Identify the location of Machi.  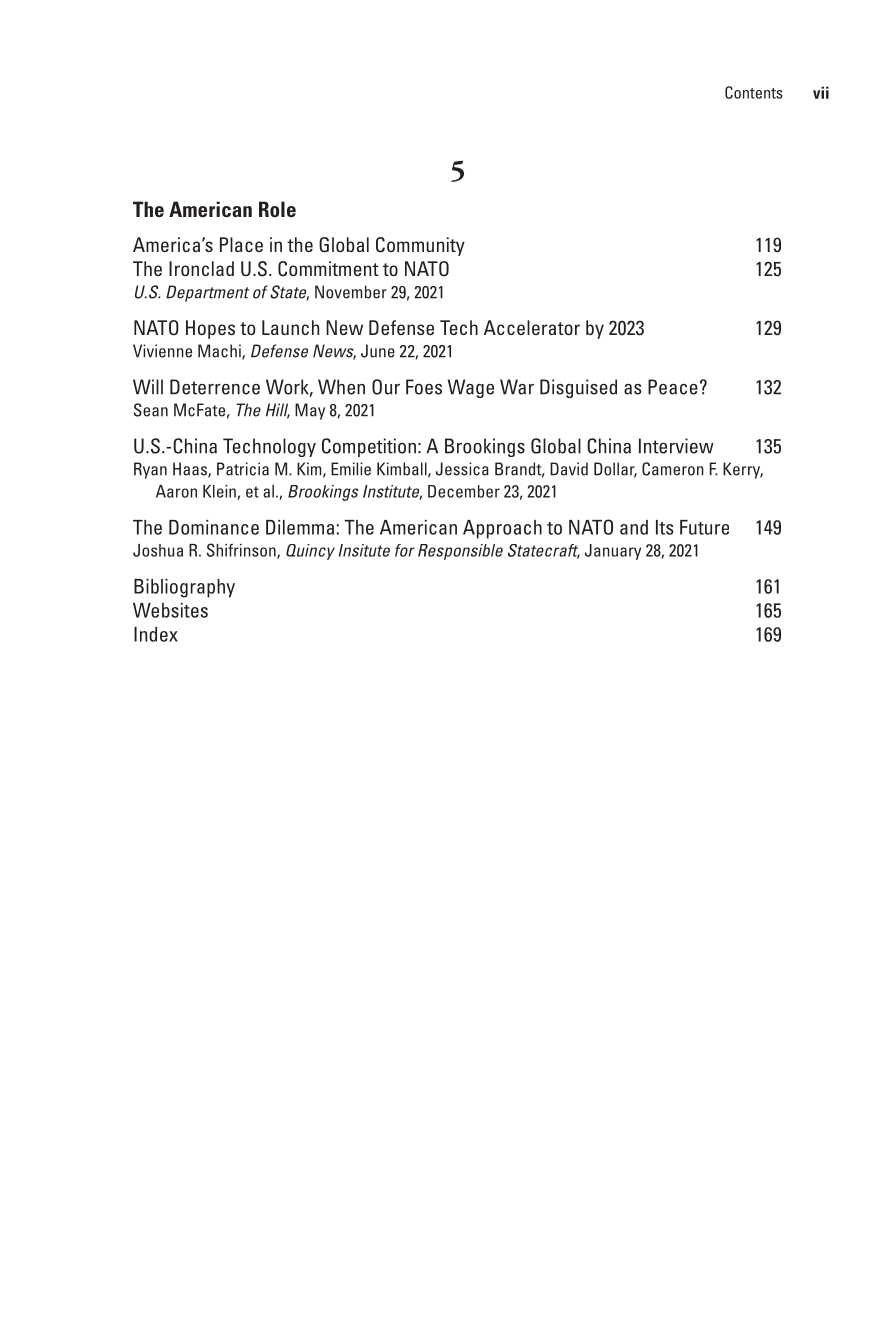
(220, 352).
